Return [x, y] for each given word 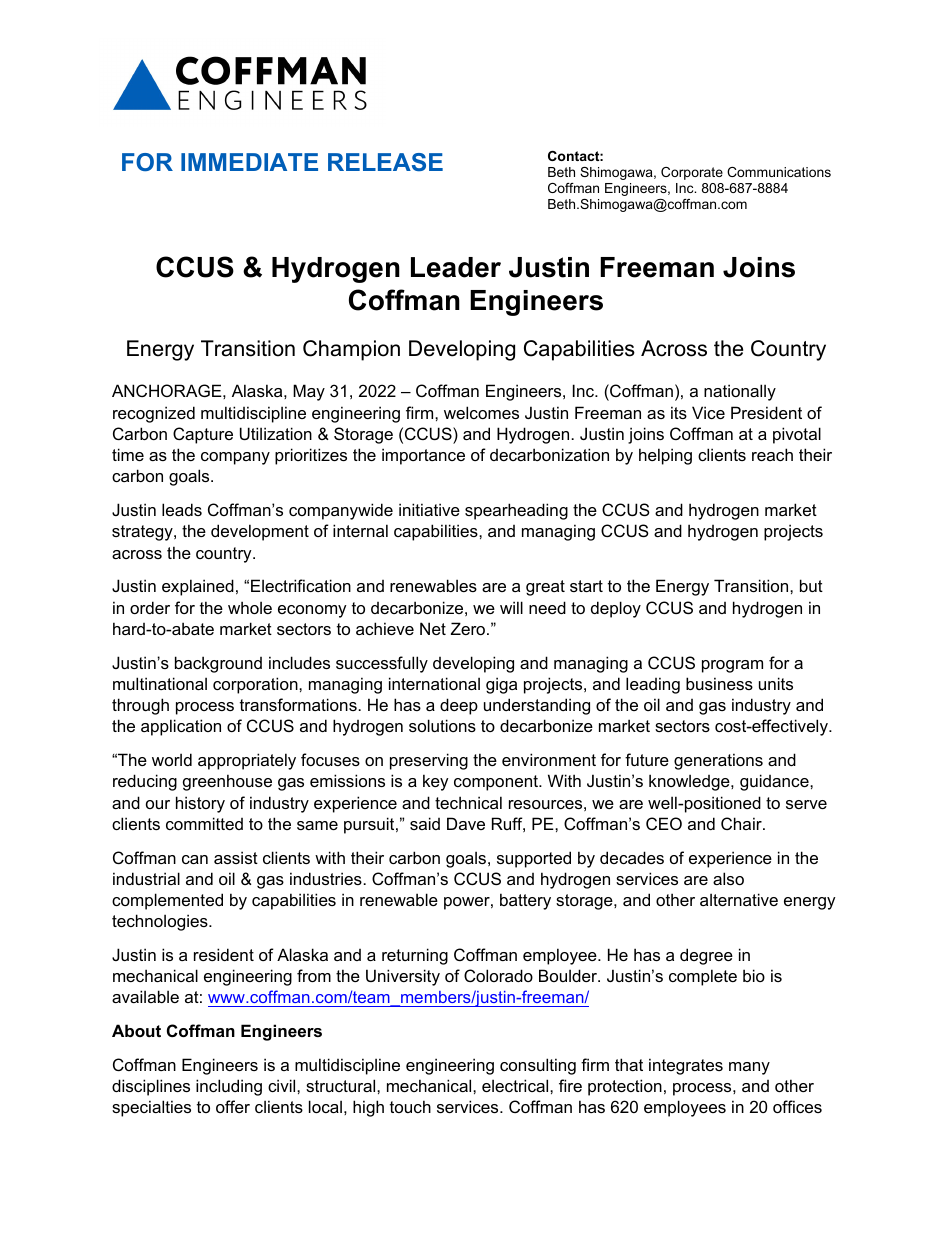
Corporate [692, 173]
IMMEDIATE [249, 162]
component [497, 783]
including [229, 1087]
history [200, 804]
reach [772, 454]
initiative [429, 509]
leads [182, 509]
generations [718, 761]
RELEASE [385, 162]
